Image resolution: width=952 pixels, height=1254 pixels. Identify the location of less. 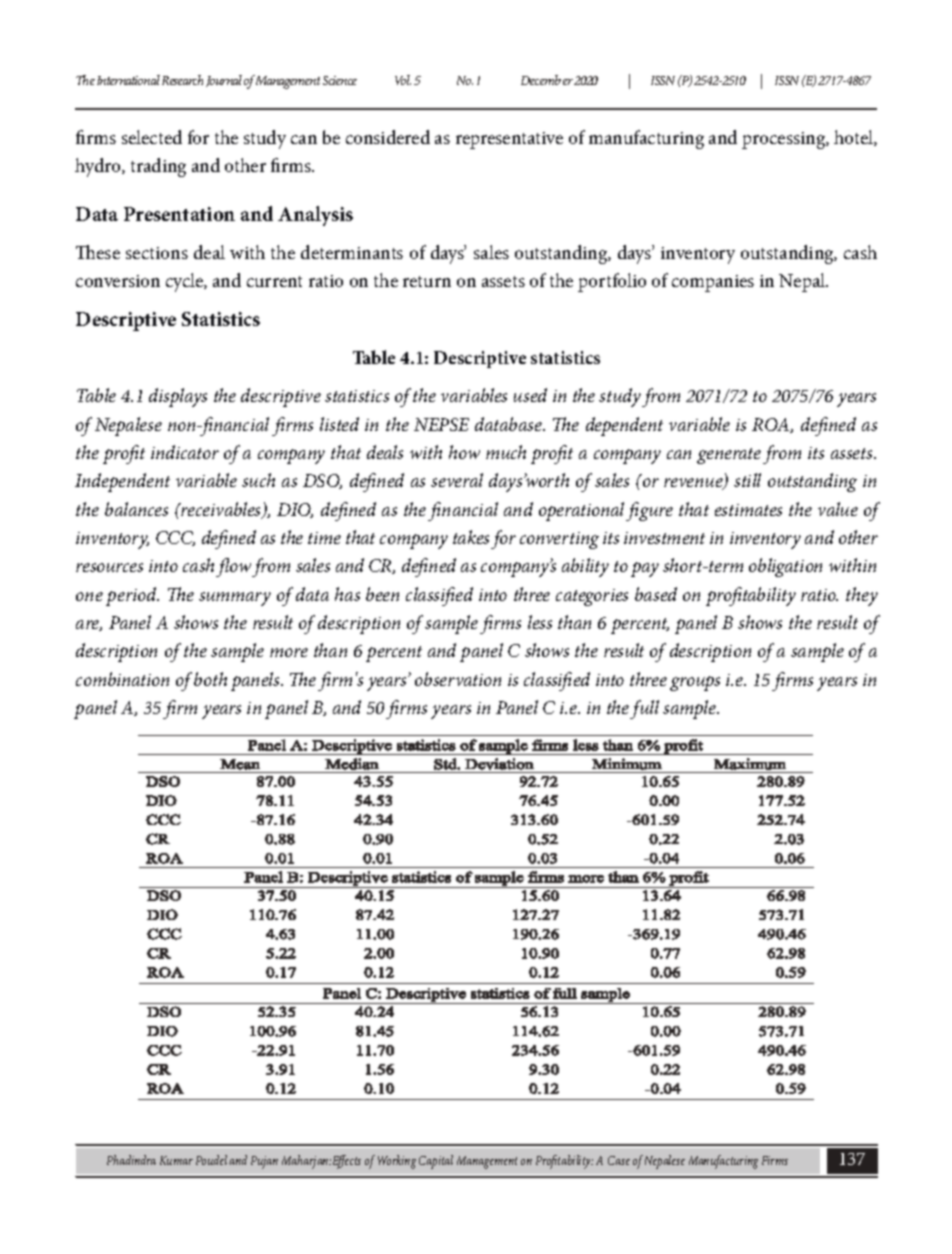
(540, 622).
